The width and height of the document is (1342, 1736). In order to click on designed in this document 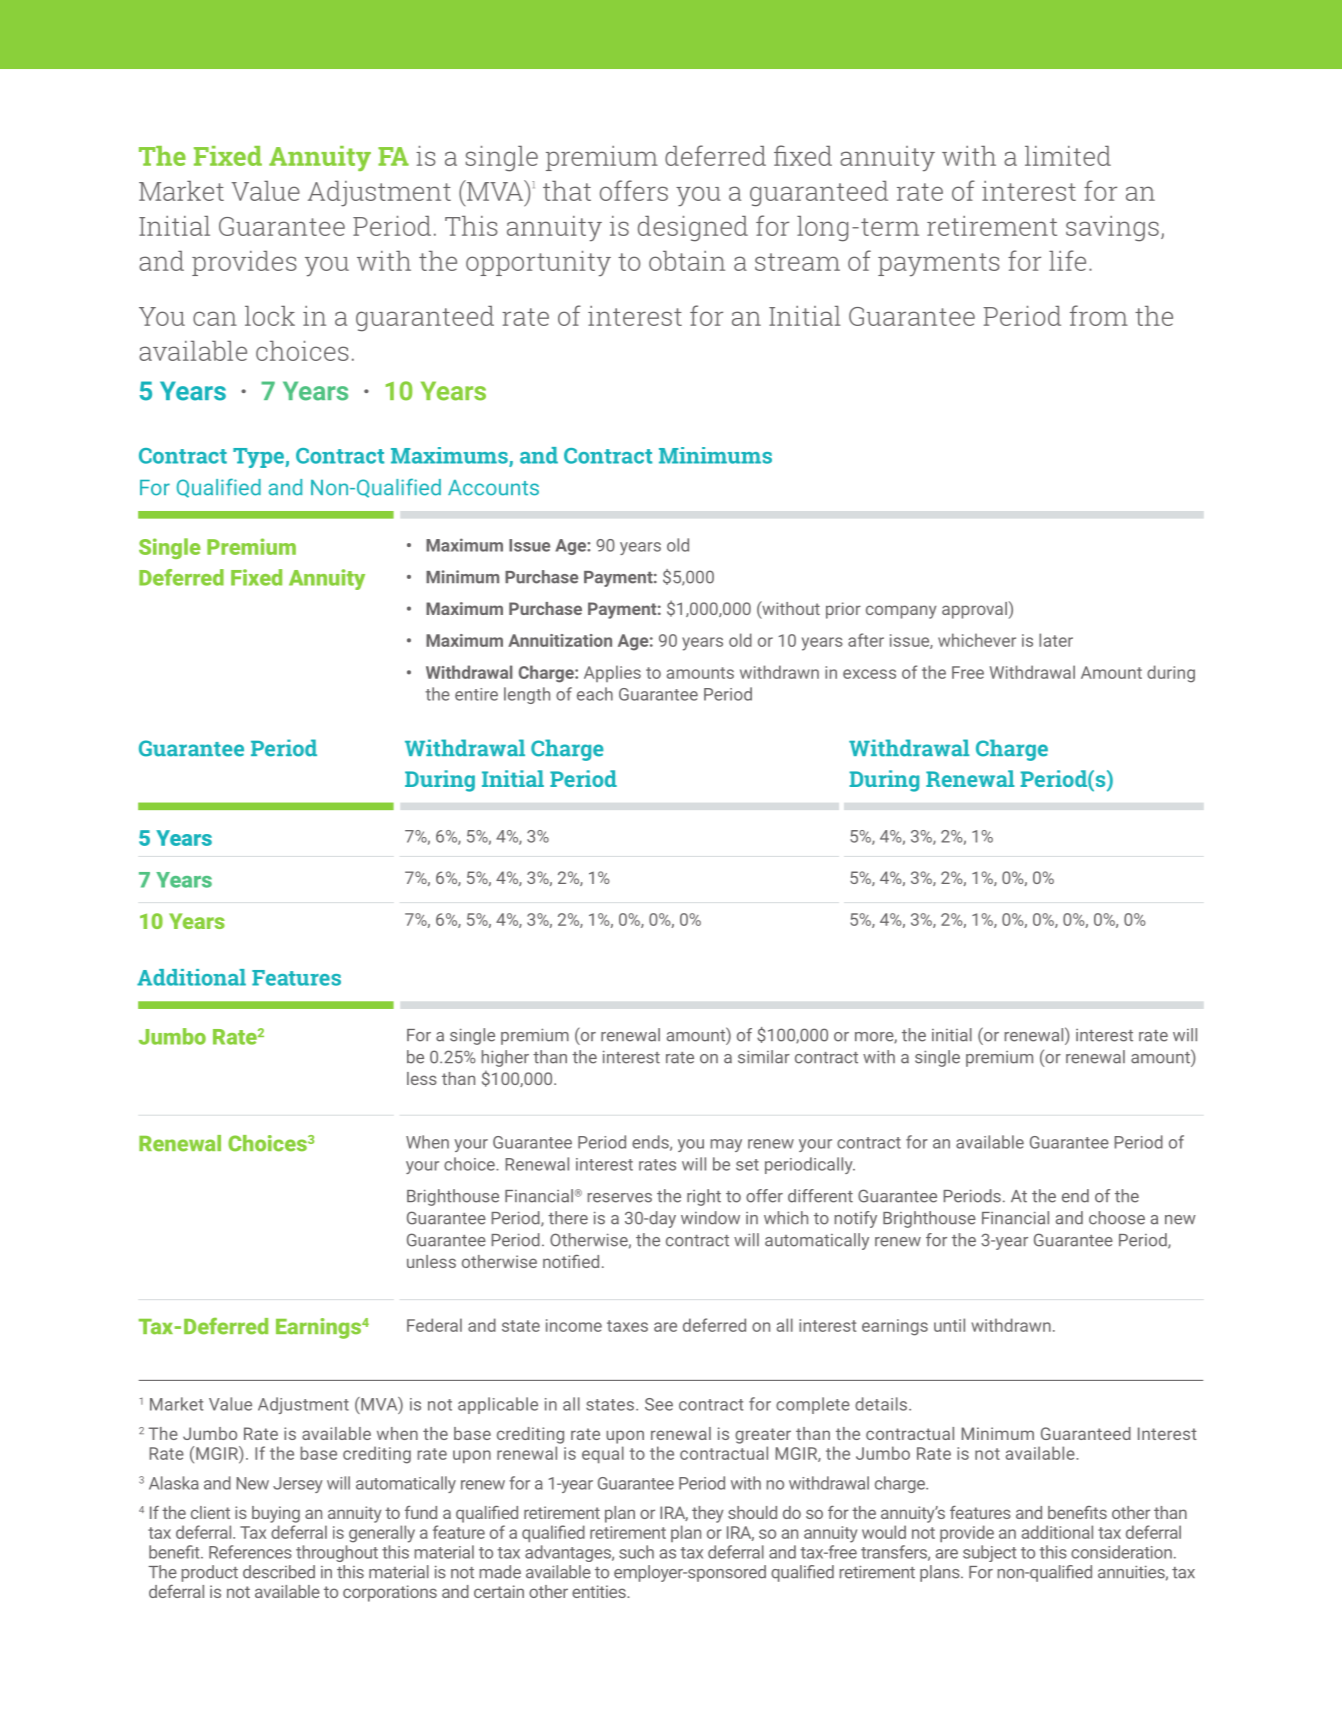, I will do `click(693, 229)`.
